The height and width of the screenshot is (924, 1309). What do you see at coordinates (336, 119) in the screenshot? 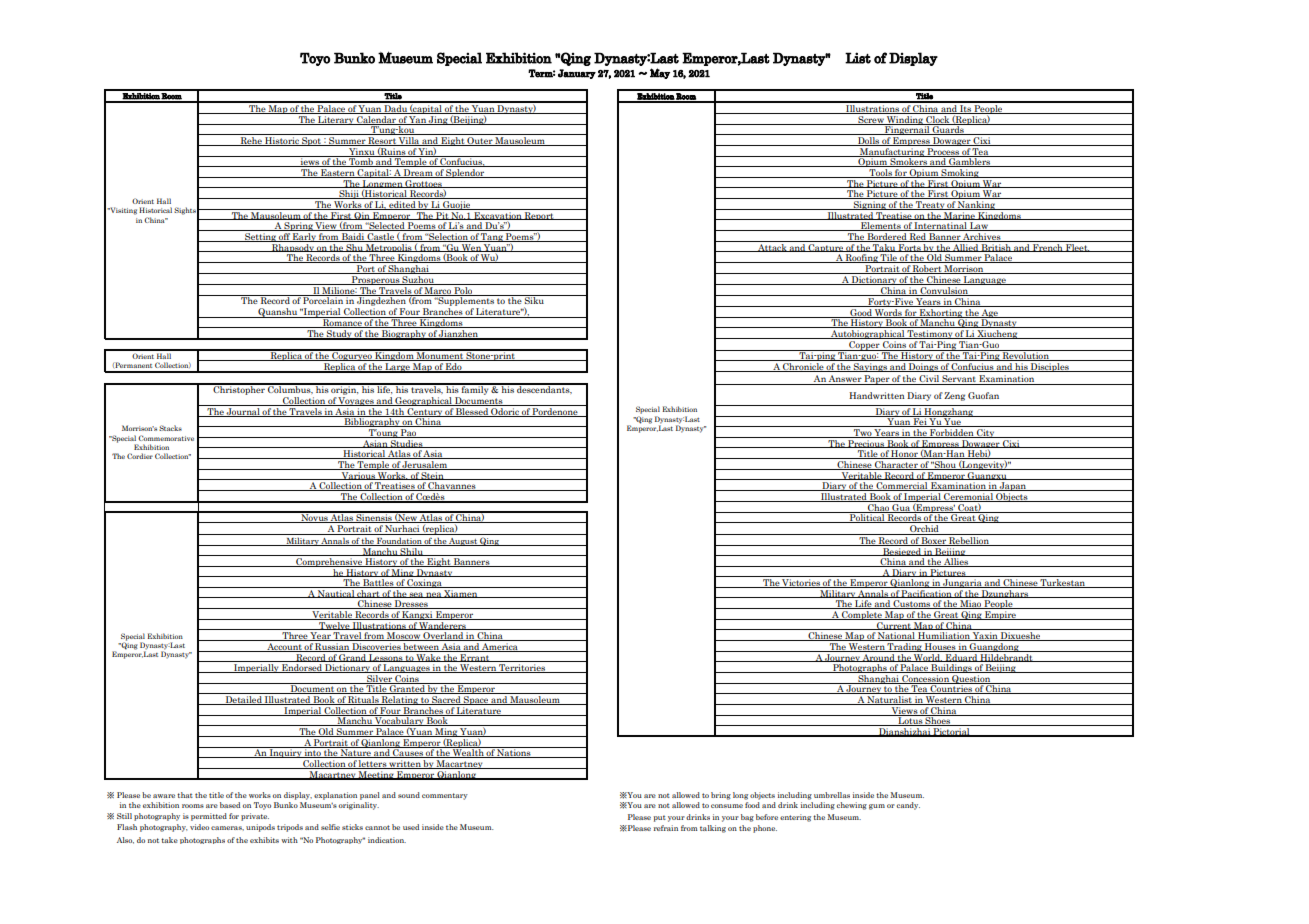
I see `Literary` at bounding box center [336, 119].
